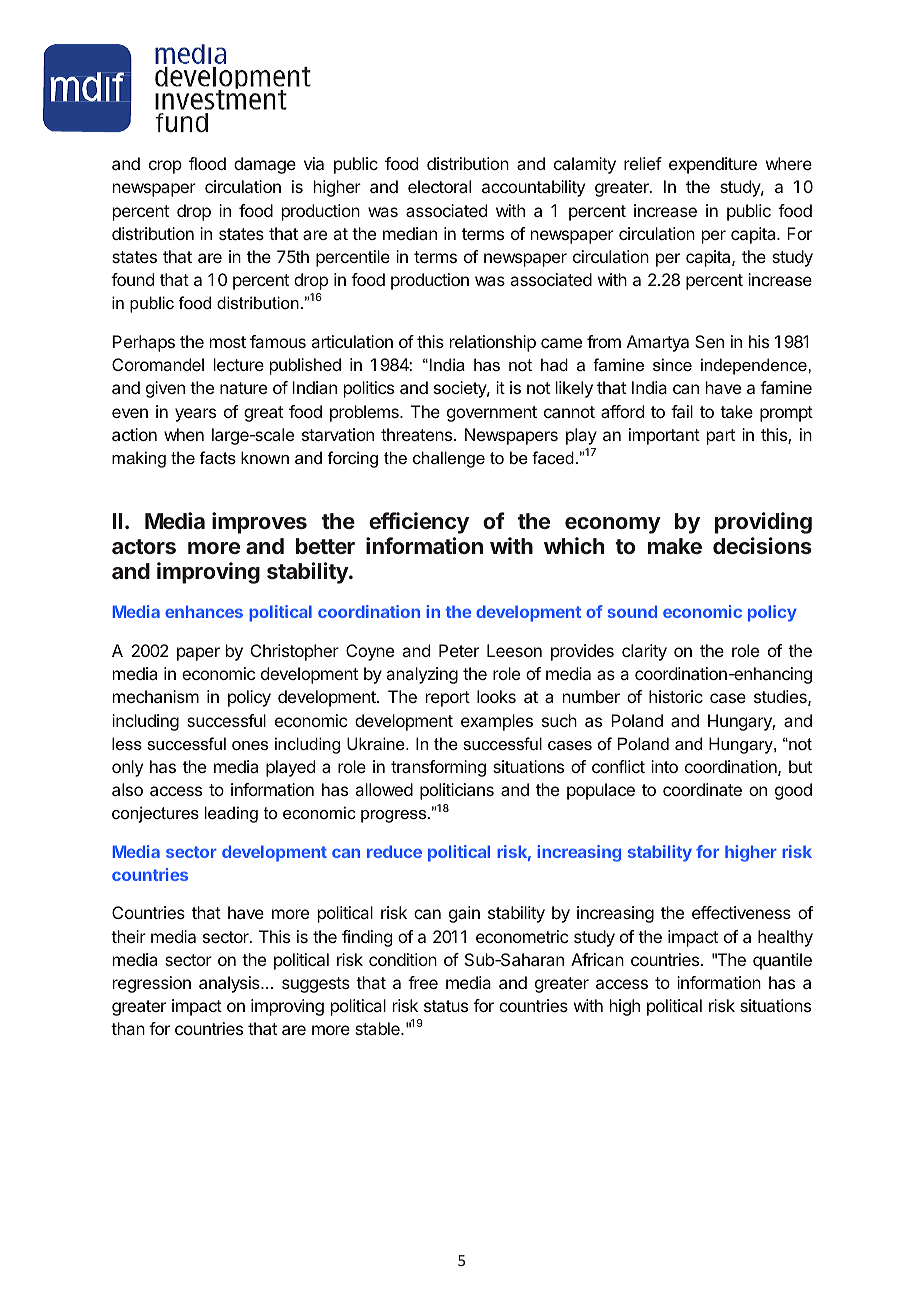 This screenshot has width=924, height=1307. What do you see at coordinates (439, 186) in the screenshot?
I see `electoral` at bounding box center [439, 186].
